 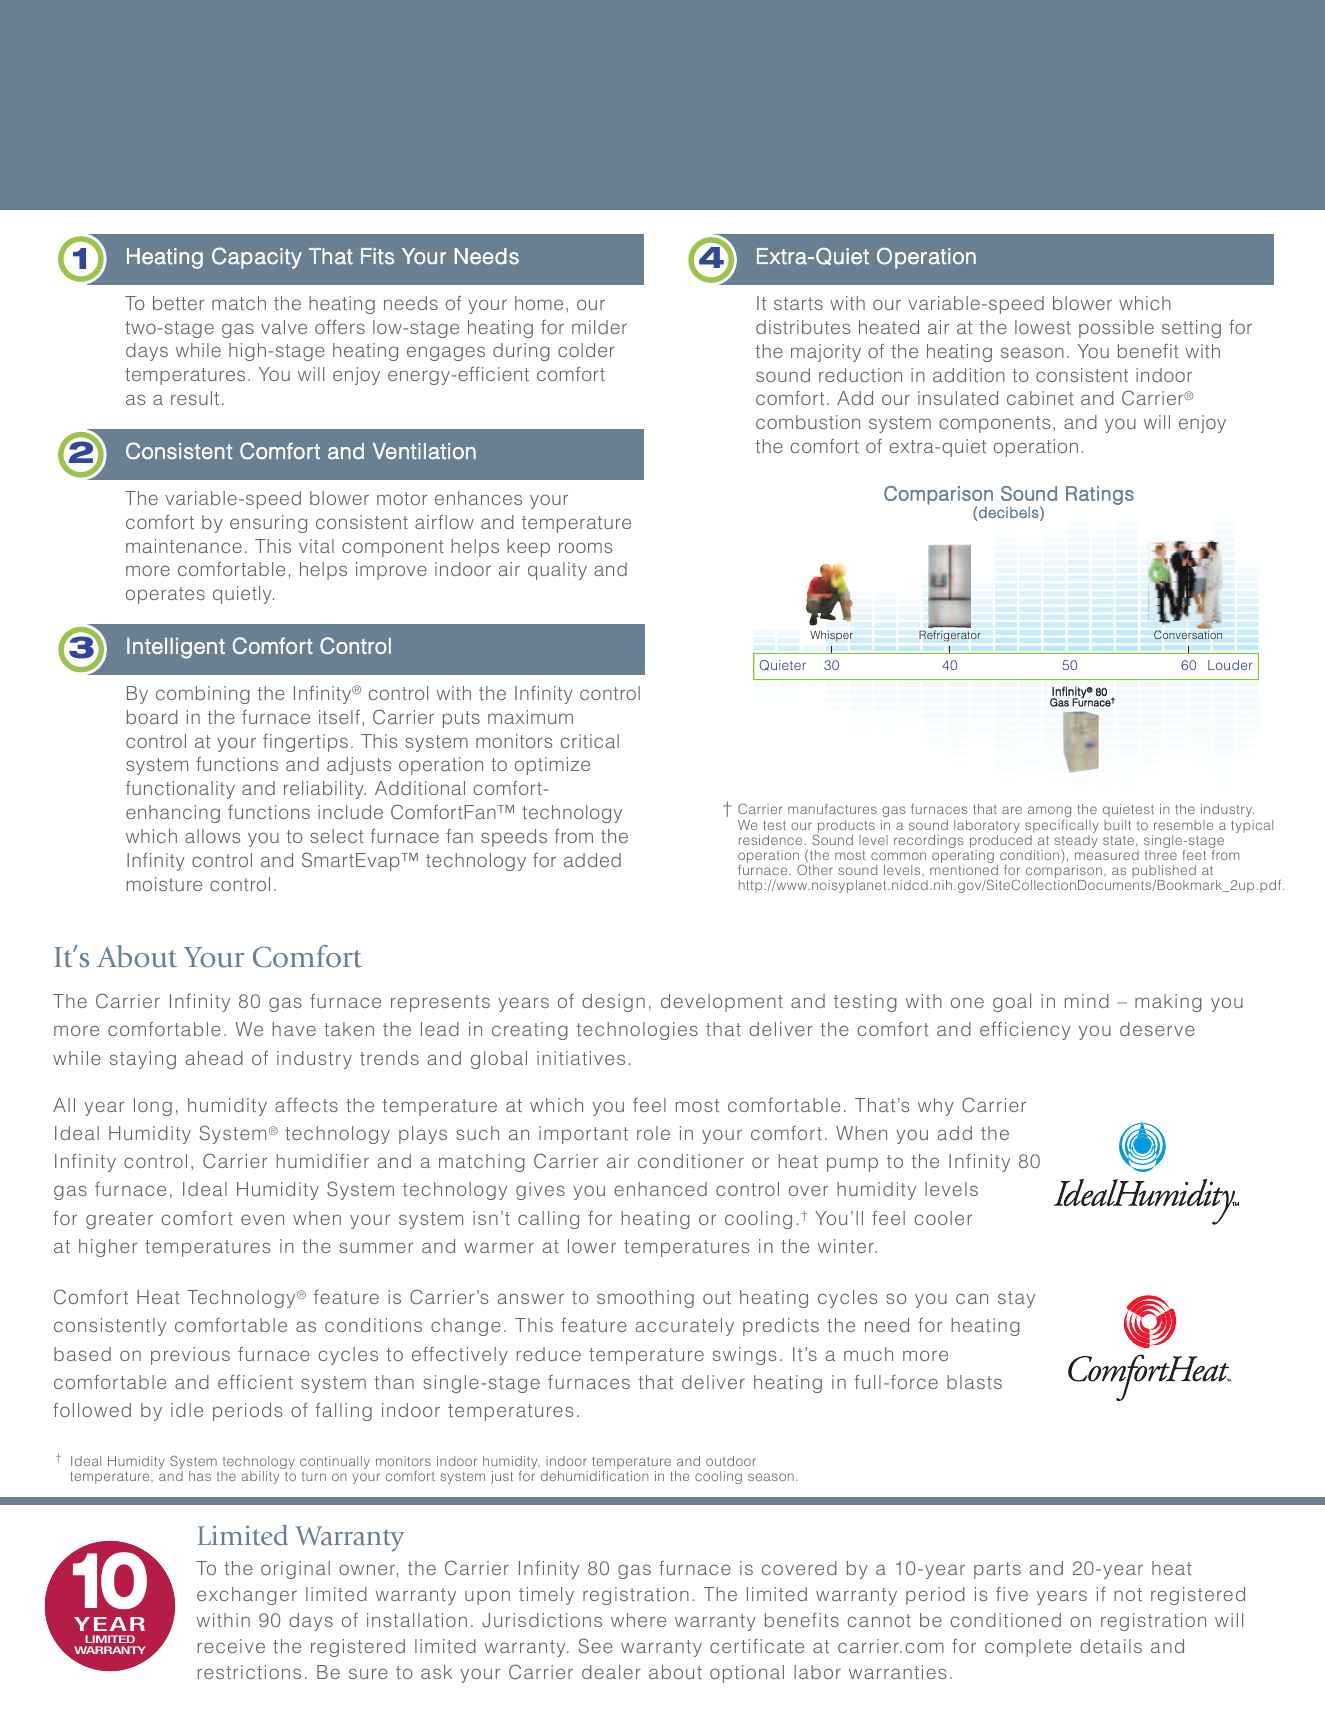 I want to click on receive, so click(x=231, y=1646).
